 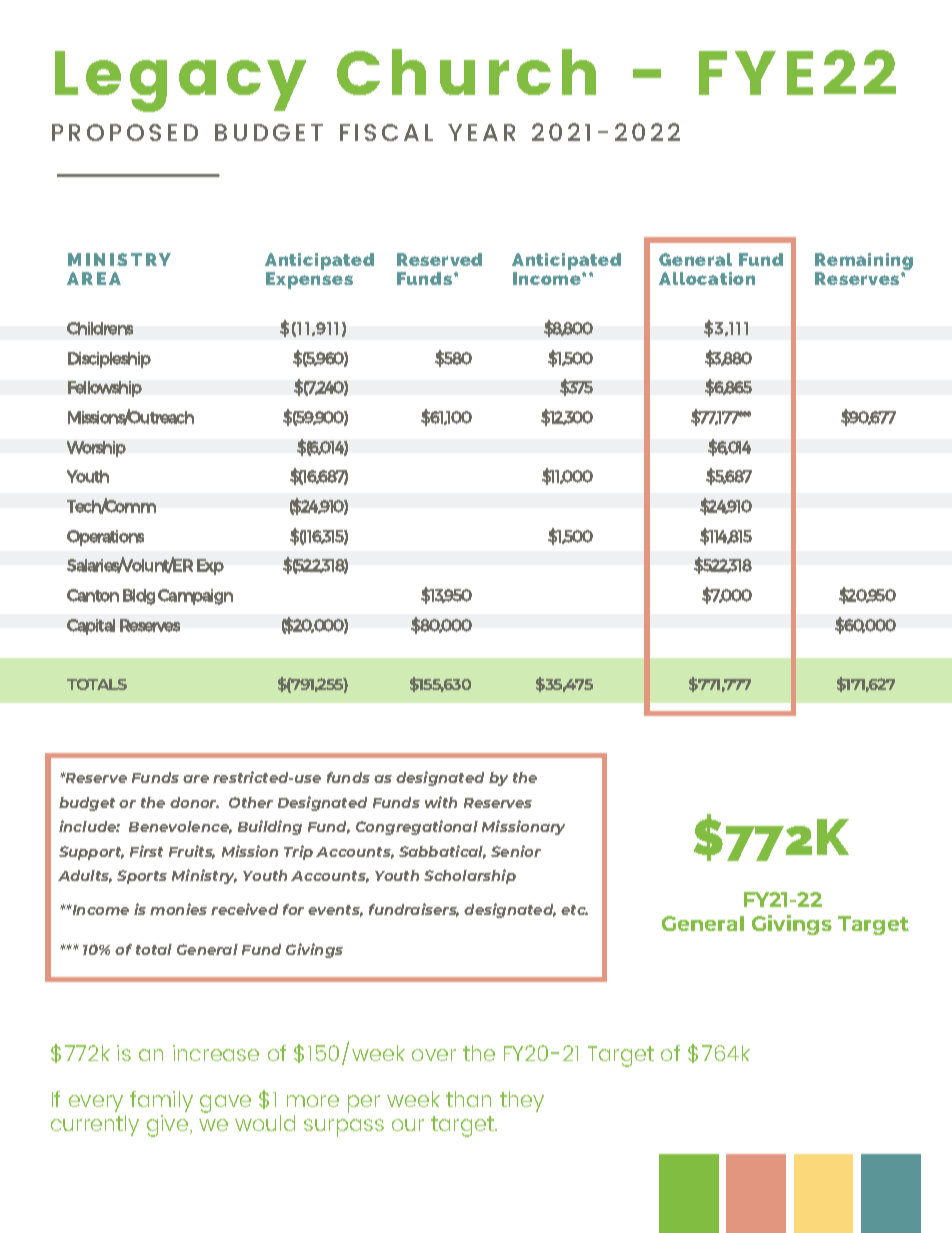 What do you see at coordinates (180, 81) in the screenshot?
I see `Legacy` at bounding box center [180, 81].
